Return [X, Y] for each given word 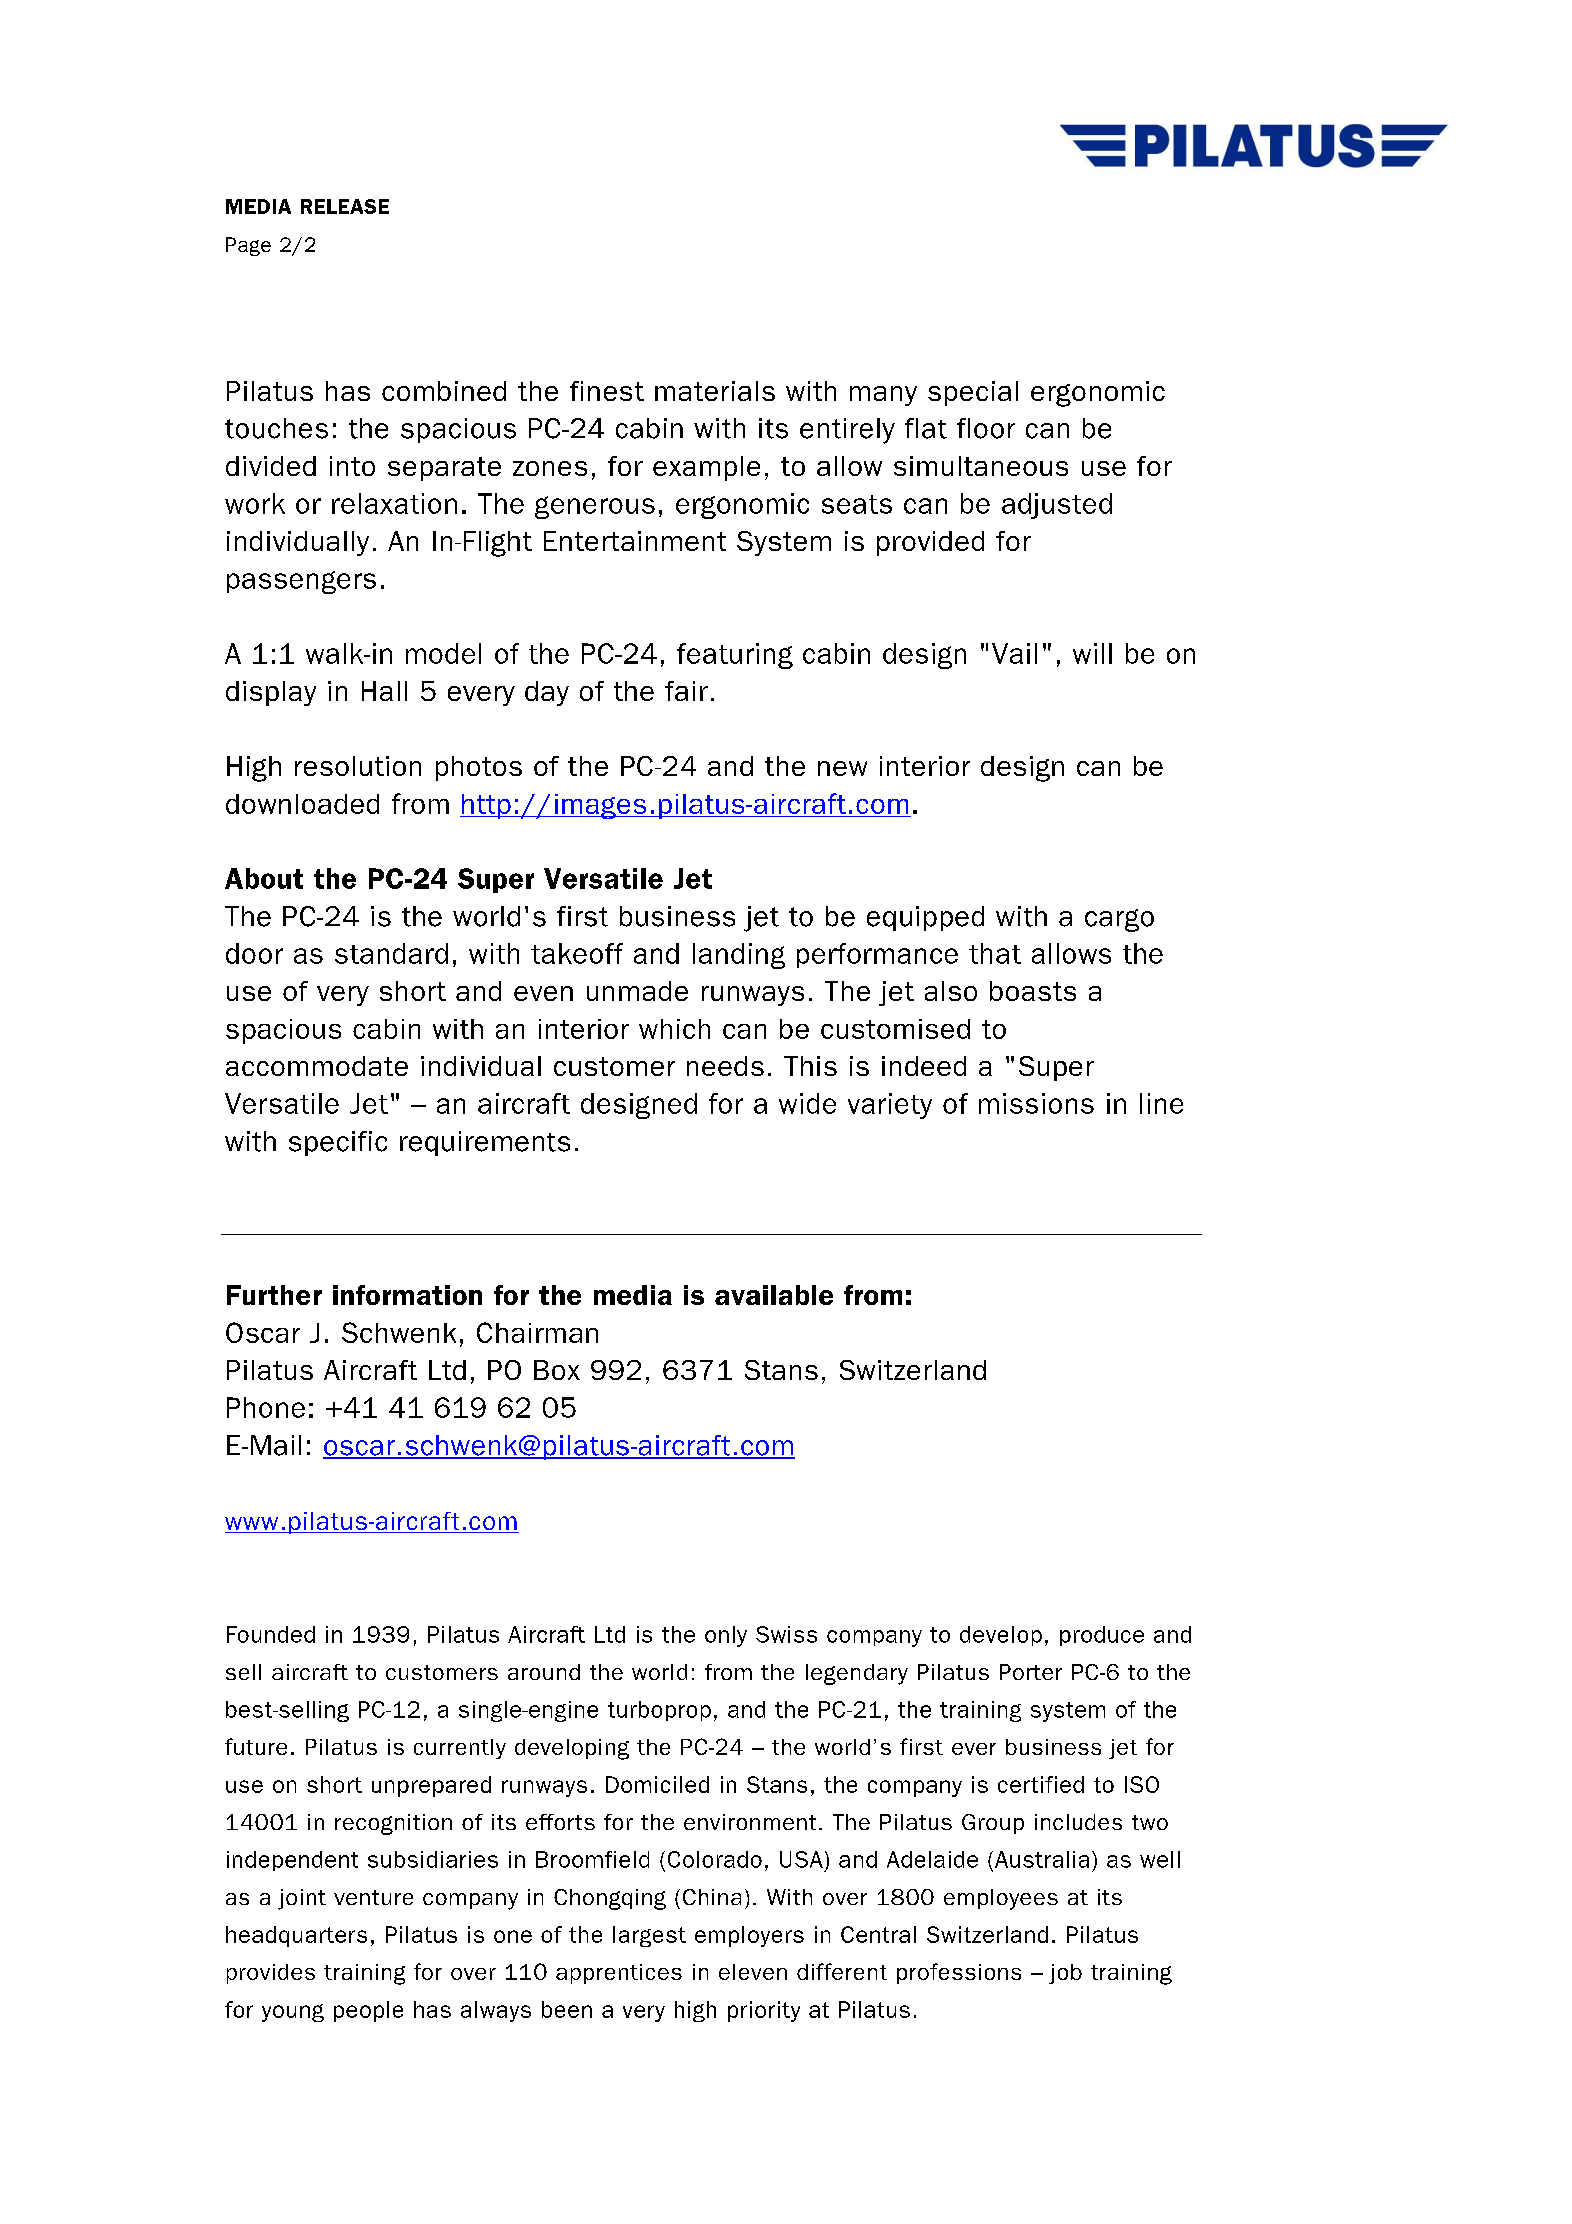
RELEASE [345, 206]
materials [715, 391]
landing [739, 956]
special [973, 393]
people [368, 2011]
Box [557, 1370]
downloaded [302, 804]
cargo [1119, 920]
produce [1102, 1636]
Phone [266, 1407]
